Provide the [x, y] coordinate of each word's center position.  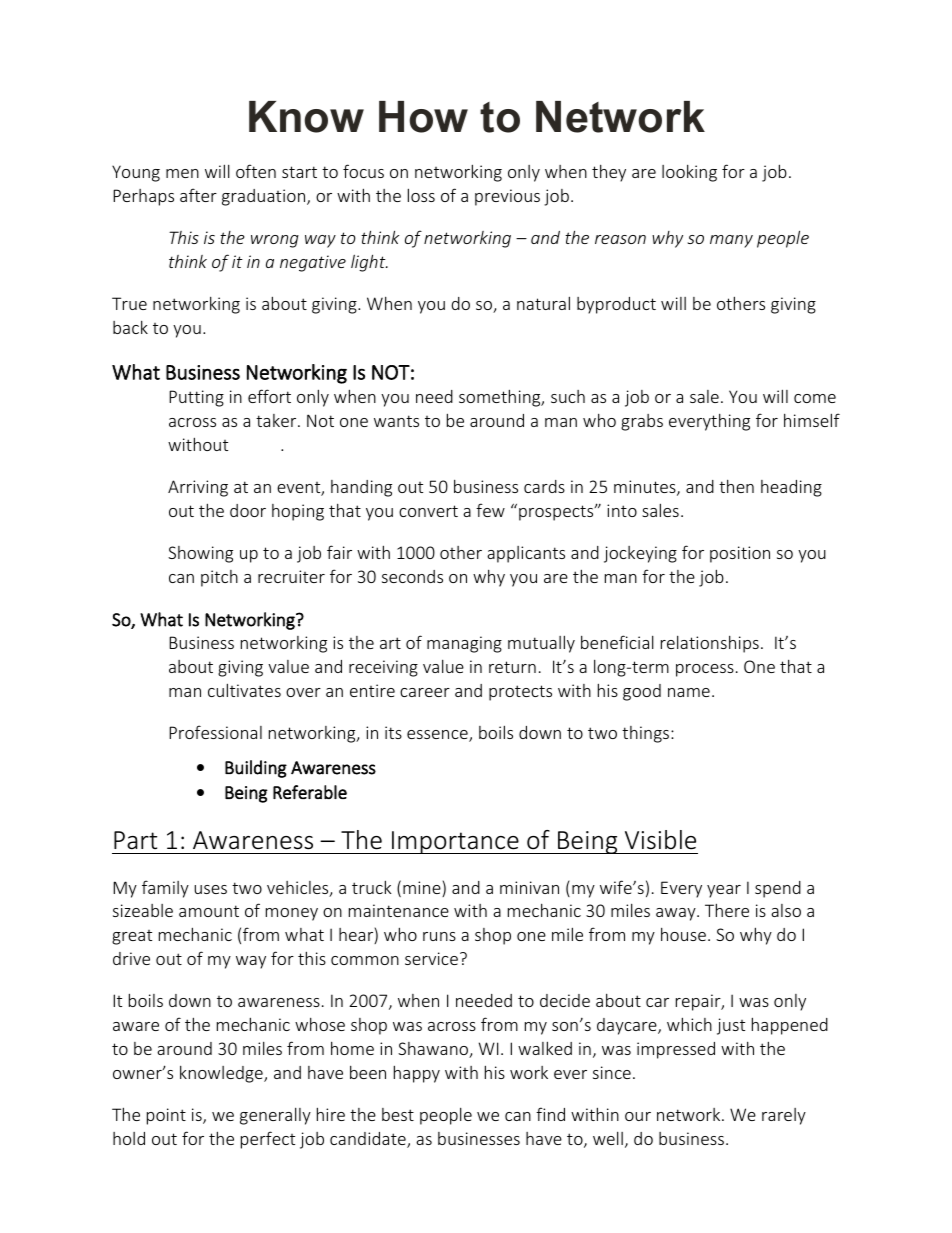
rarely [784, 1116]
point [166, 1116]
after [198, 195]
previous [507, 197]
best [398, 1114]
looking [689, 173]
